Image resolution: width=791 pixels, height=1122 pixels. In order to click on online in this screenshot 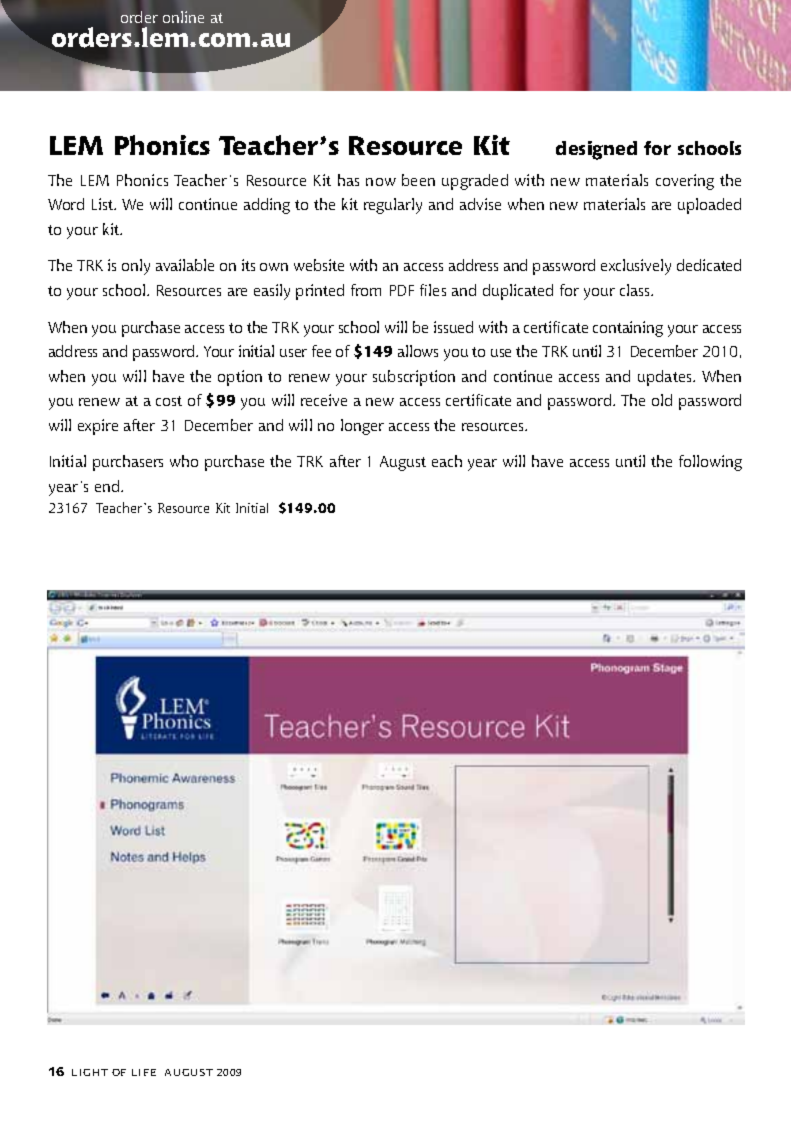, I will do `click(183, 17)`.
